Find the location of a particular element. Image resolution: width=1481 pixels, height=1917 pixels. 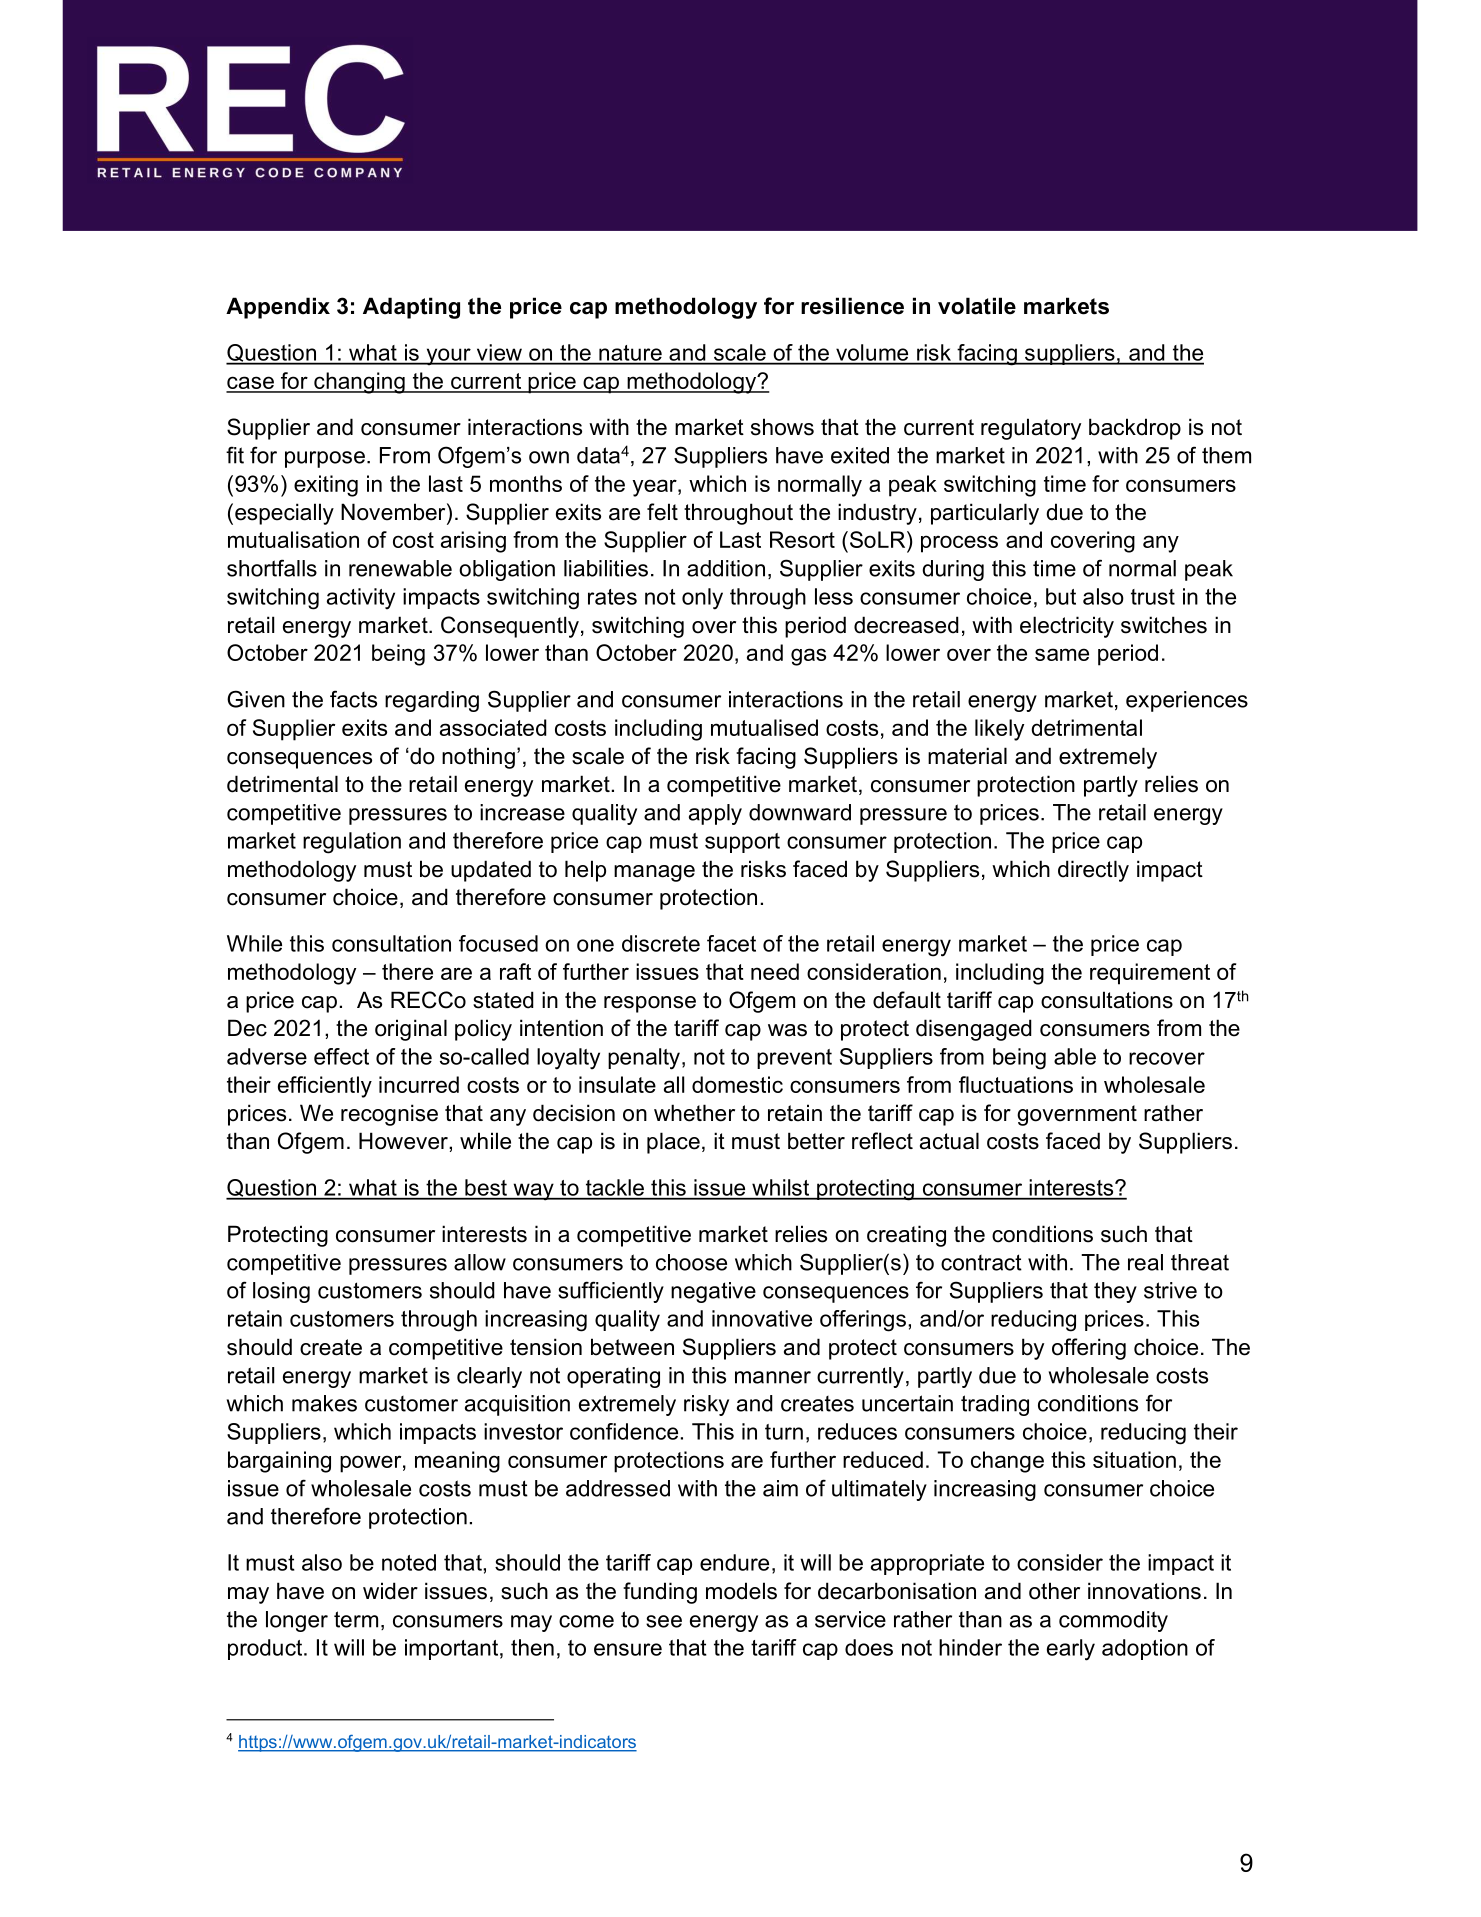

changing is located at coordinates (359, 383).
